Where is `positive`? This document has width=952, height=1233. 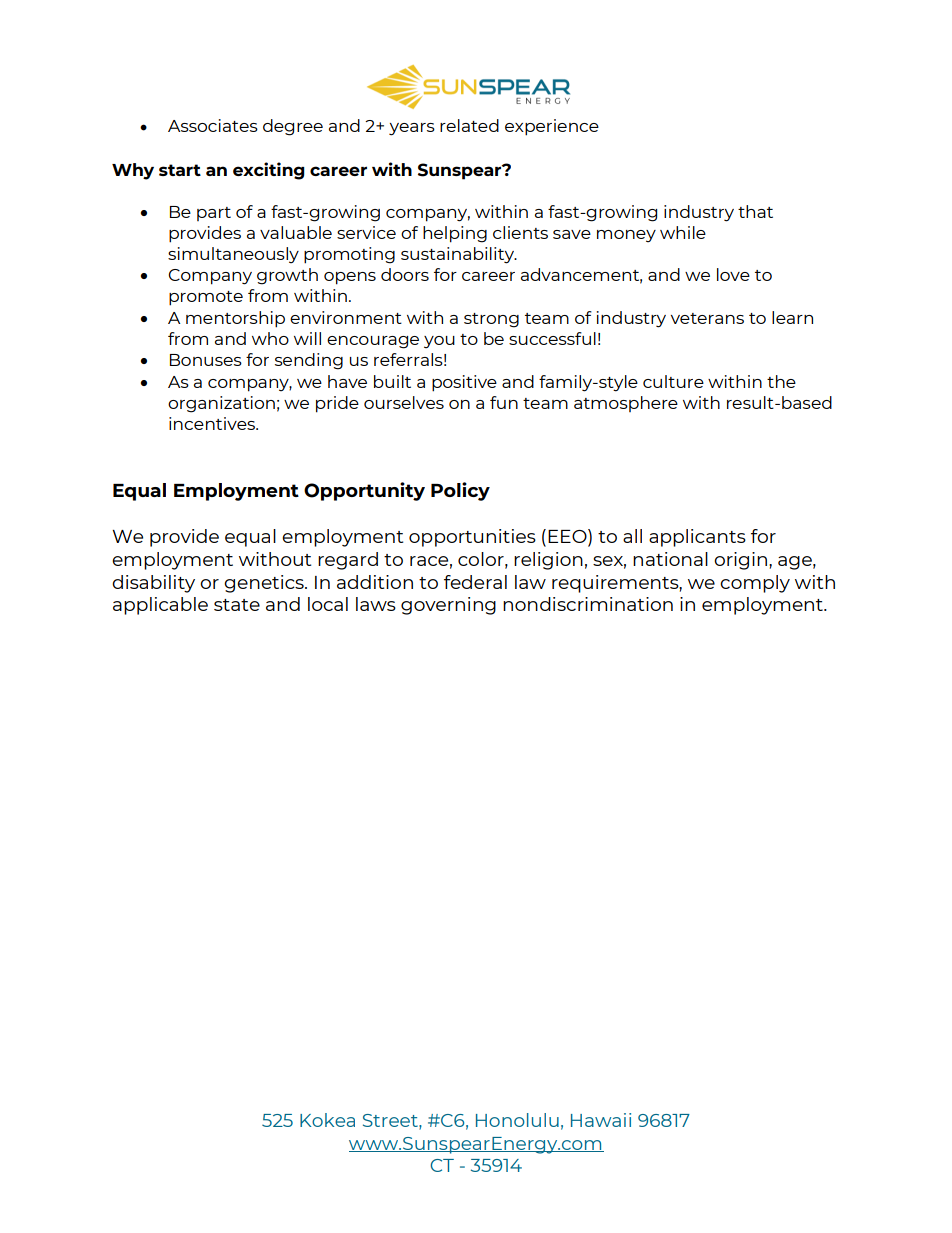
positive is located at coordinates (464, 383).
